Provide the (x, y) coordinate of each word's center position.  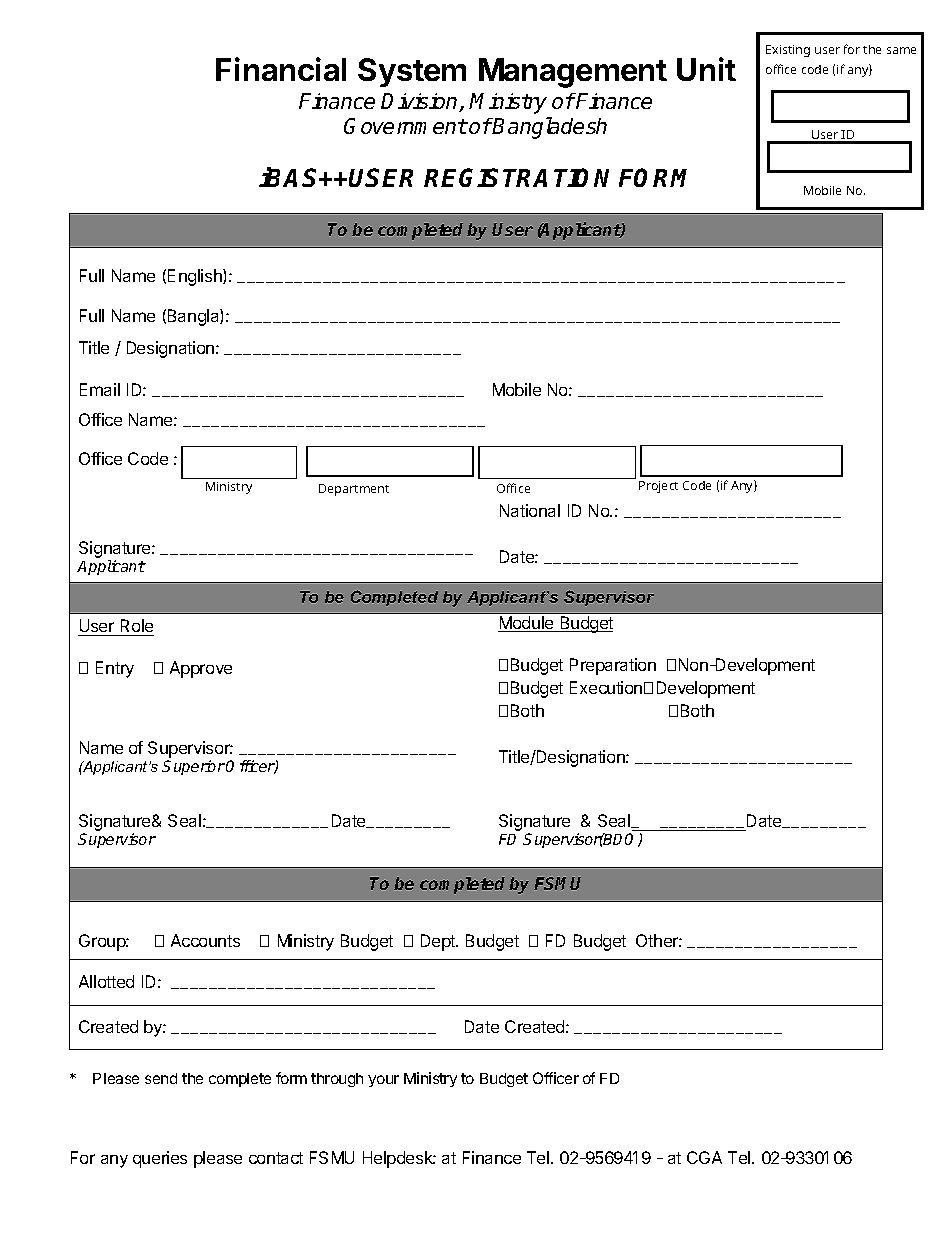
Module (527, 624)
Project (658, 487)
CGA (704, 1157)
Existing (788, 51)
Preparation (613, 666)
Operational (481, 484)
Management (573, 73)
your (383, 1081)
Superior (193, 767)
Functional (229, 485)
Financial (281, 69)
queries (160, 1159)
